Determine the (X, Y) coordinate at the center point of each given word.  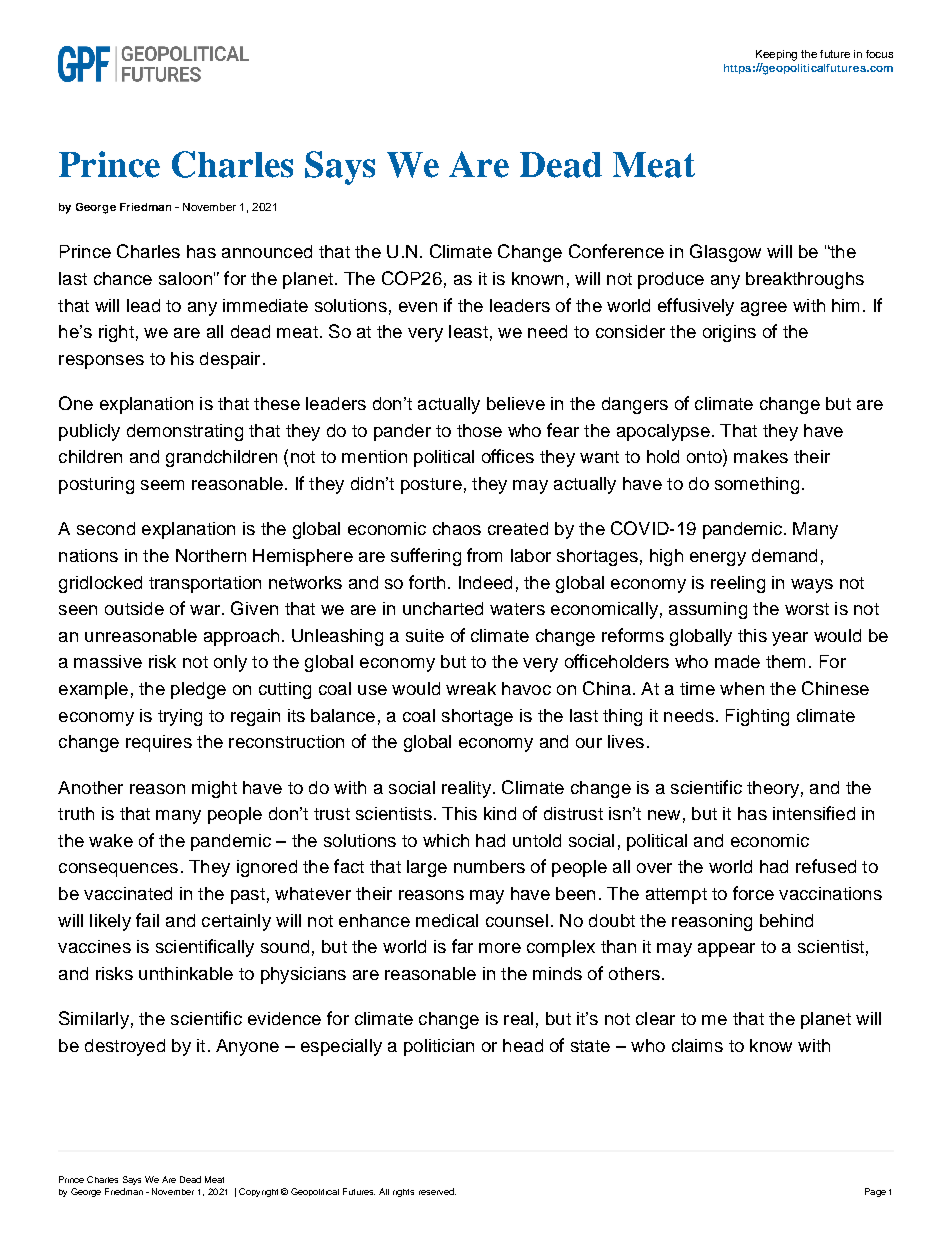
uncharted (443, 608)
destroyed (125, 1047)
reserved (437, 1191)
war (206, 610)
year (790, 639)
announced (267, 251)
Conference (616, 251)
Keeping (776, 55)
